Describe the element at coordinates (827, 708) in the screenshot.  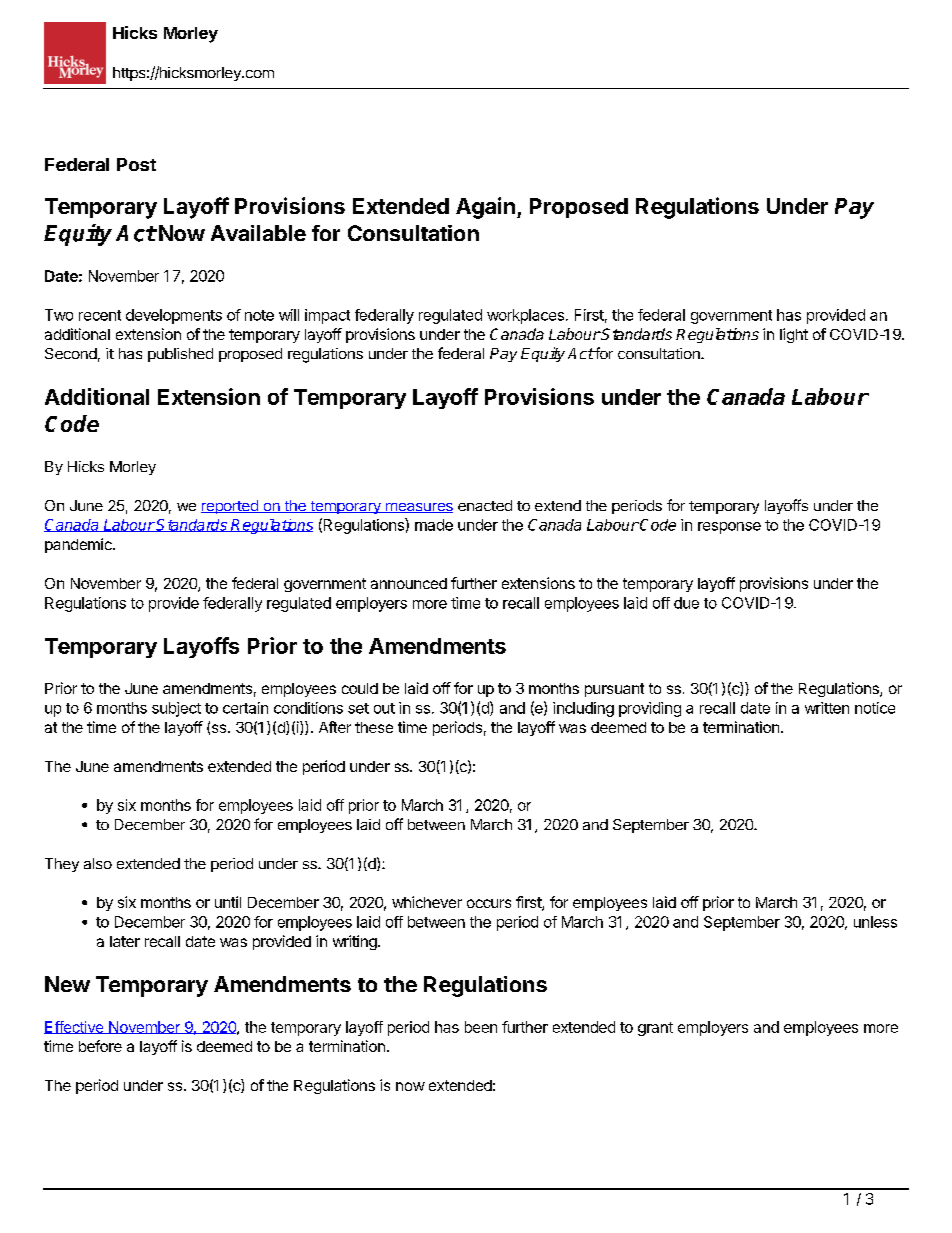
I see `written` at that location.
